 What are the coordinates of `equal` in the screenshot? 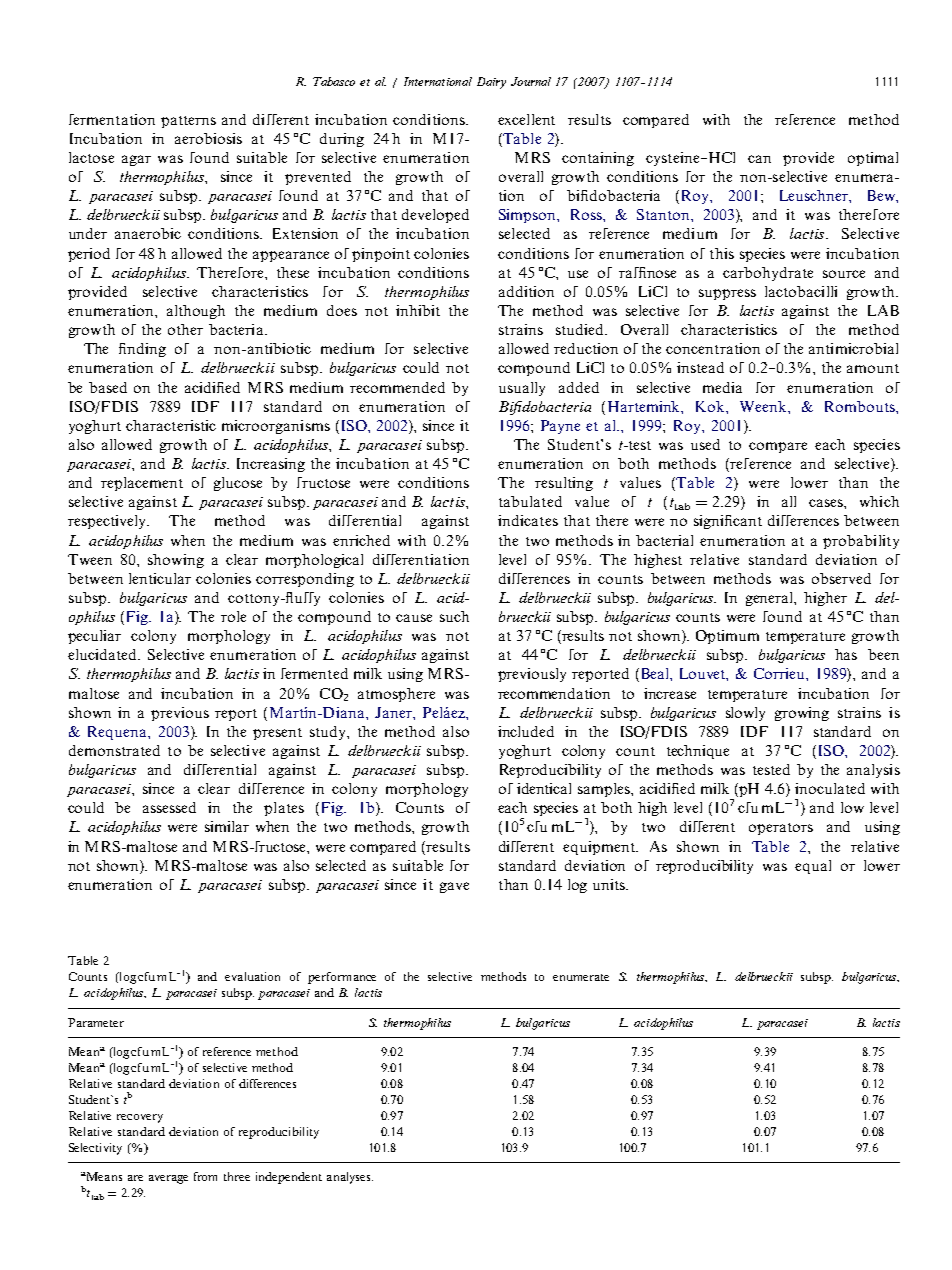 It's located at (813, 867).
